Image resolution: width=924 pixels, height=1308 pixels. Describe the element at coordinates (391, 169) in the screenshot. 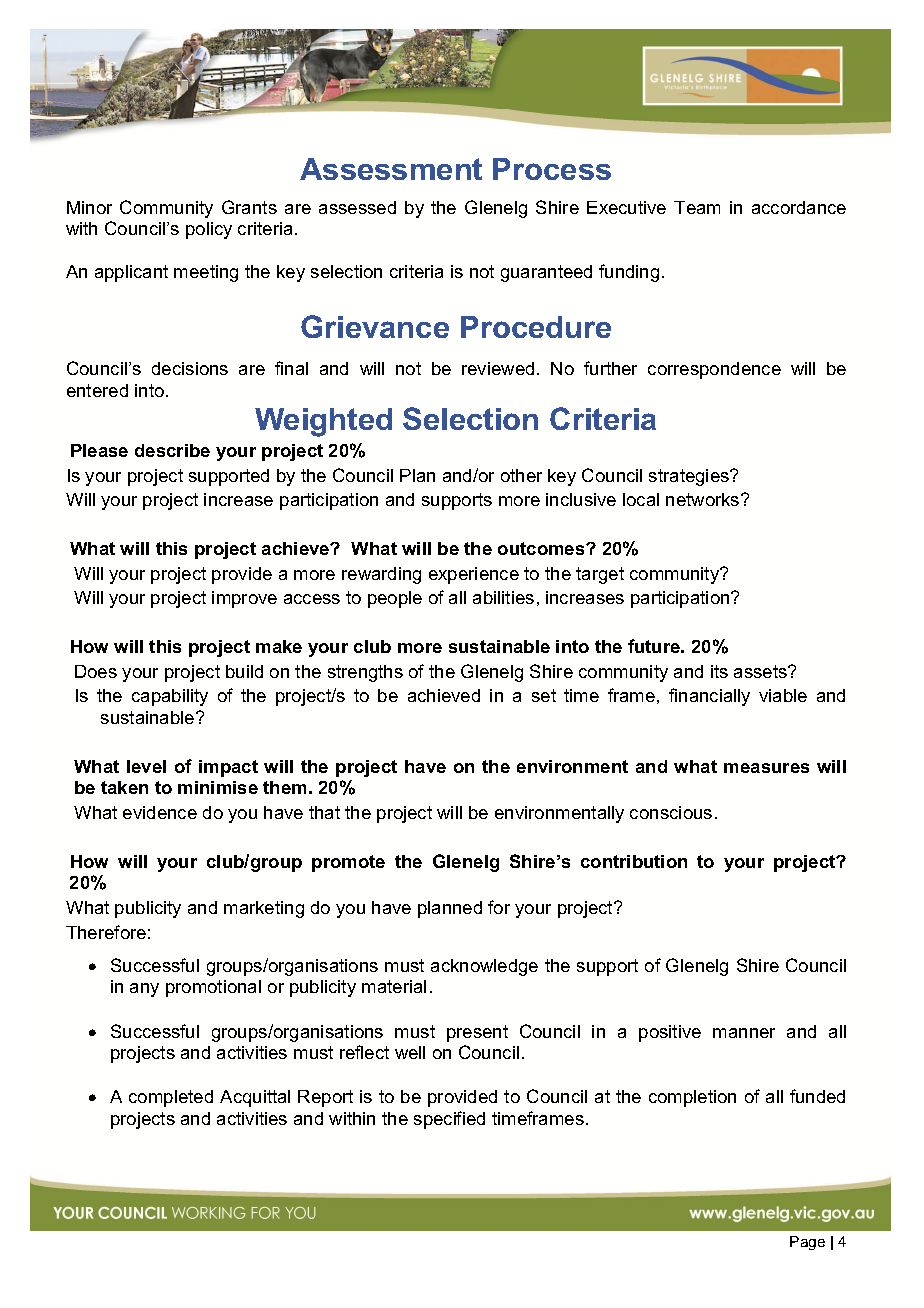

I see `Assessment` at that location.
